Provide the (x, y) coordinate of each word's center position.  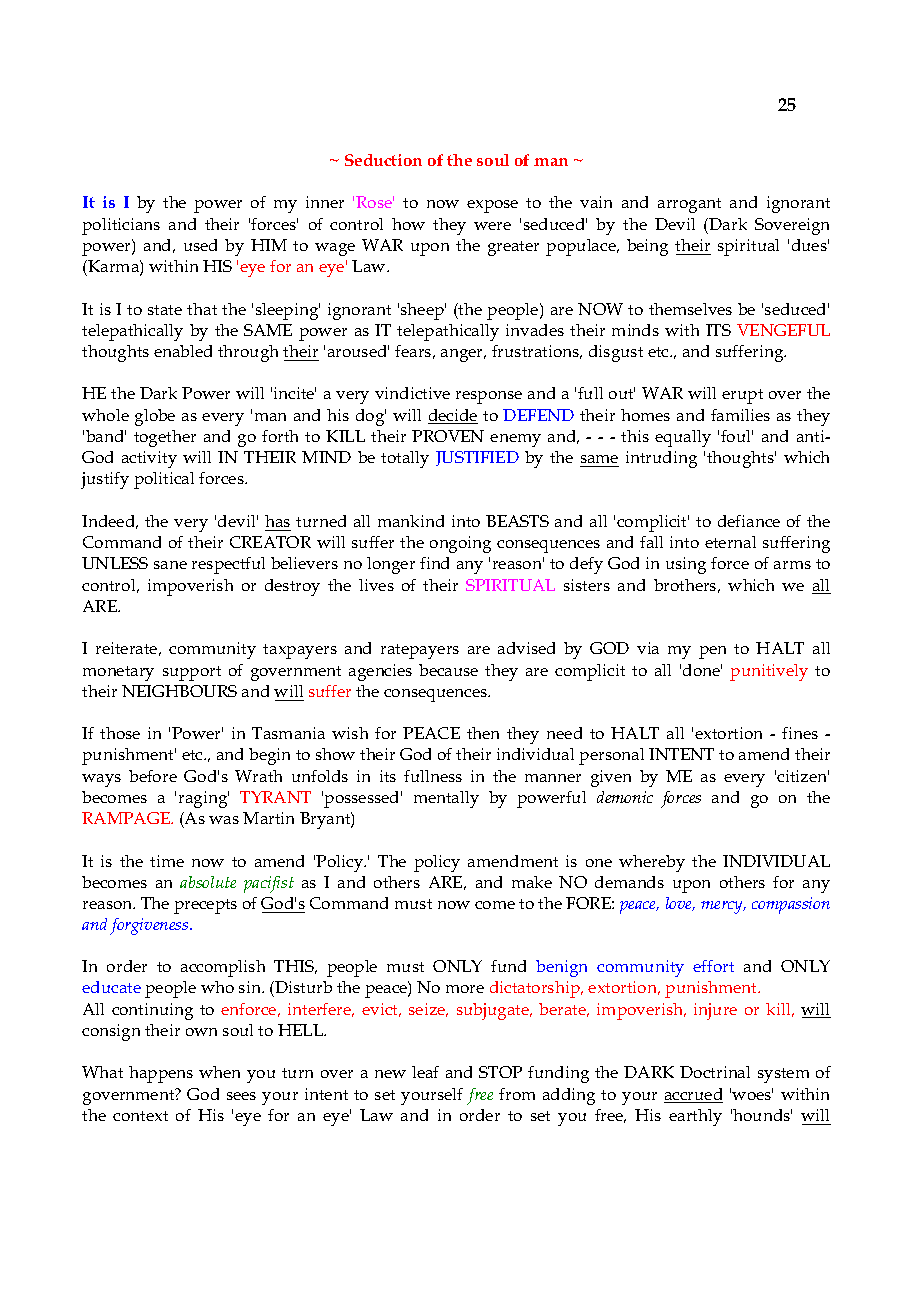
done (702, 670)
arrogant (689, 205)
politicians (121, 226)
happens (161, 1074)
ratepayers (420, 651)
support (192, 673)
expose (492, 206)
